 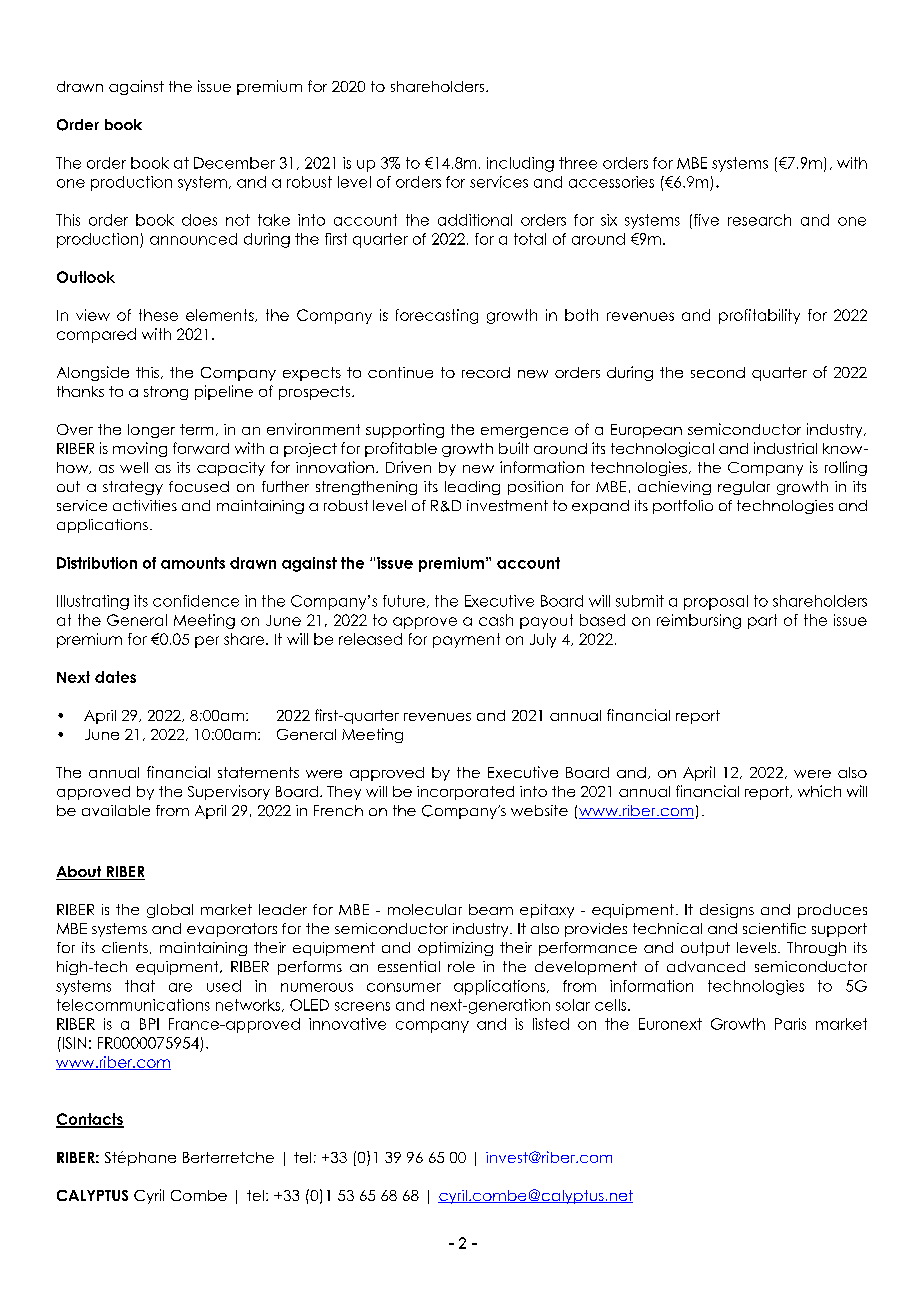 What do you see at coordinates (475, 220) in the screenshot?
I see `additional` at bounding box center [475, 220].
